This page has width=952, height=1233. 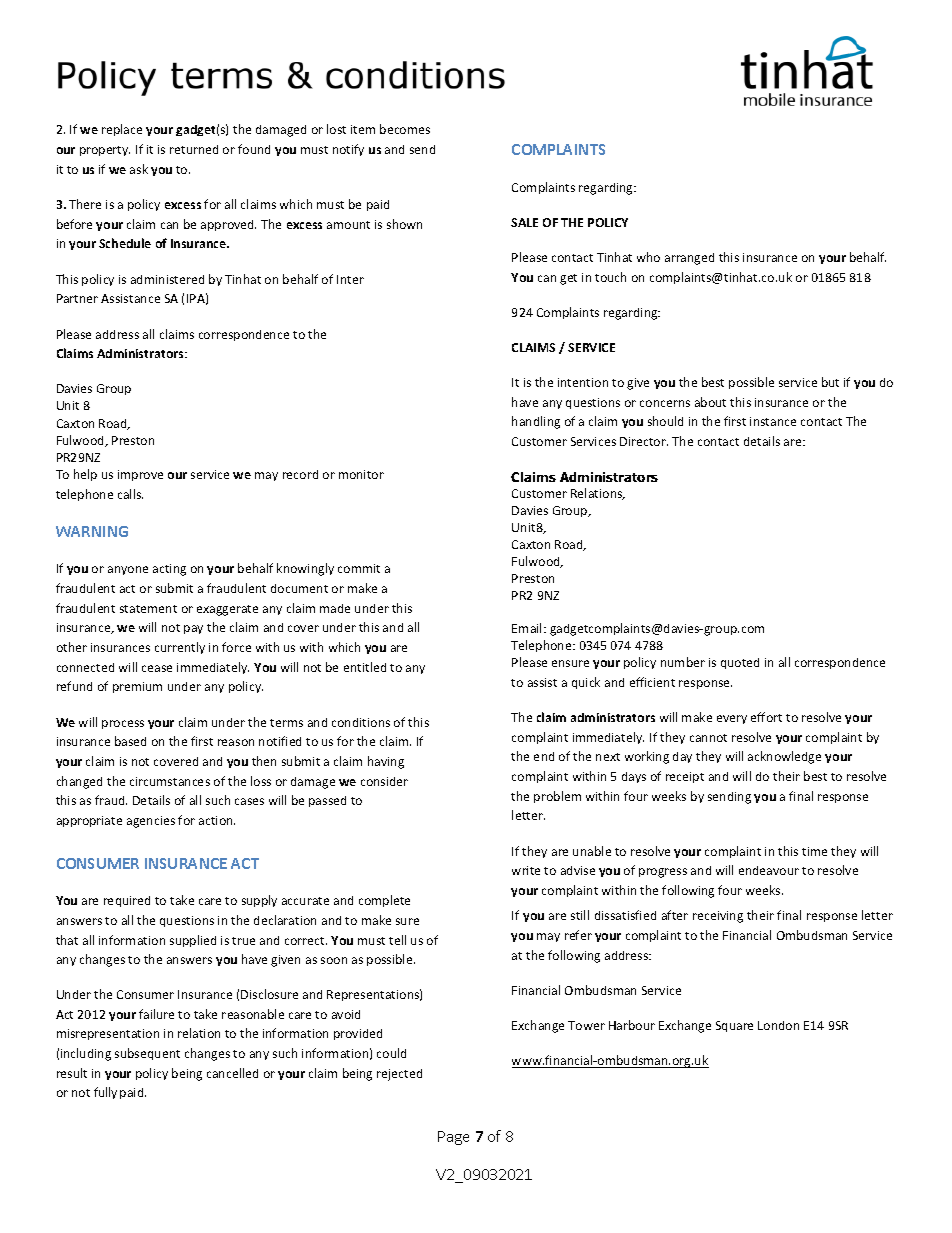 What do you see at coordinates (689, 259) in the page?
I see `arranged` at bounding box center [689, 259].
